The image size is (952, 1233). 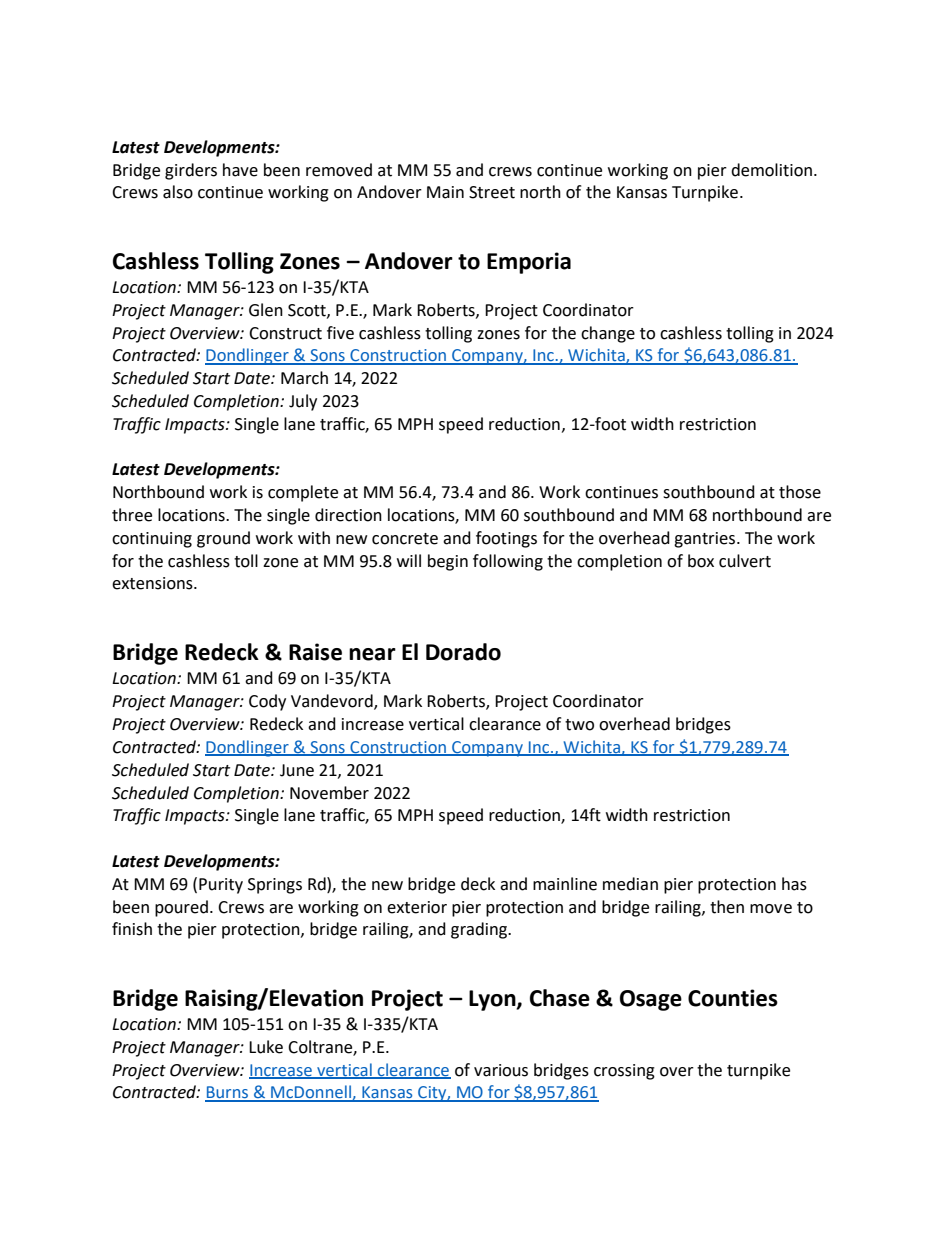 What do you see at coordinates (463, 652) in the image?
I see `Dorado` at bounding box center [463, 652].
